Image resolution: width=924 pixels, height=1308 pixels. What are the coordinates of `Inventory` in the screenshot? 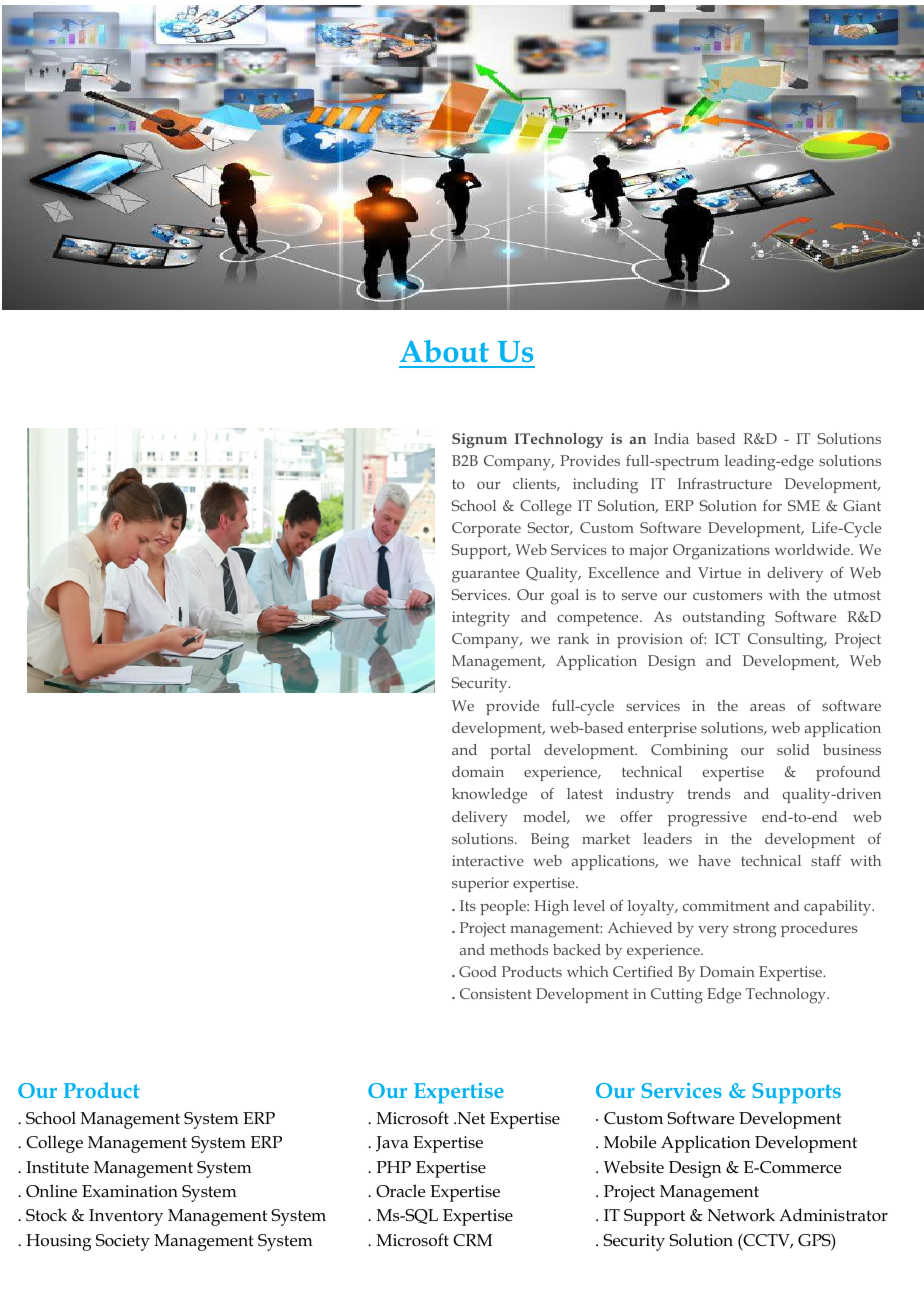 It's located at (126, 1217).
